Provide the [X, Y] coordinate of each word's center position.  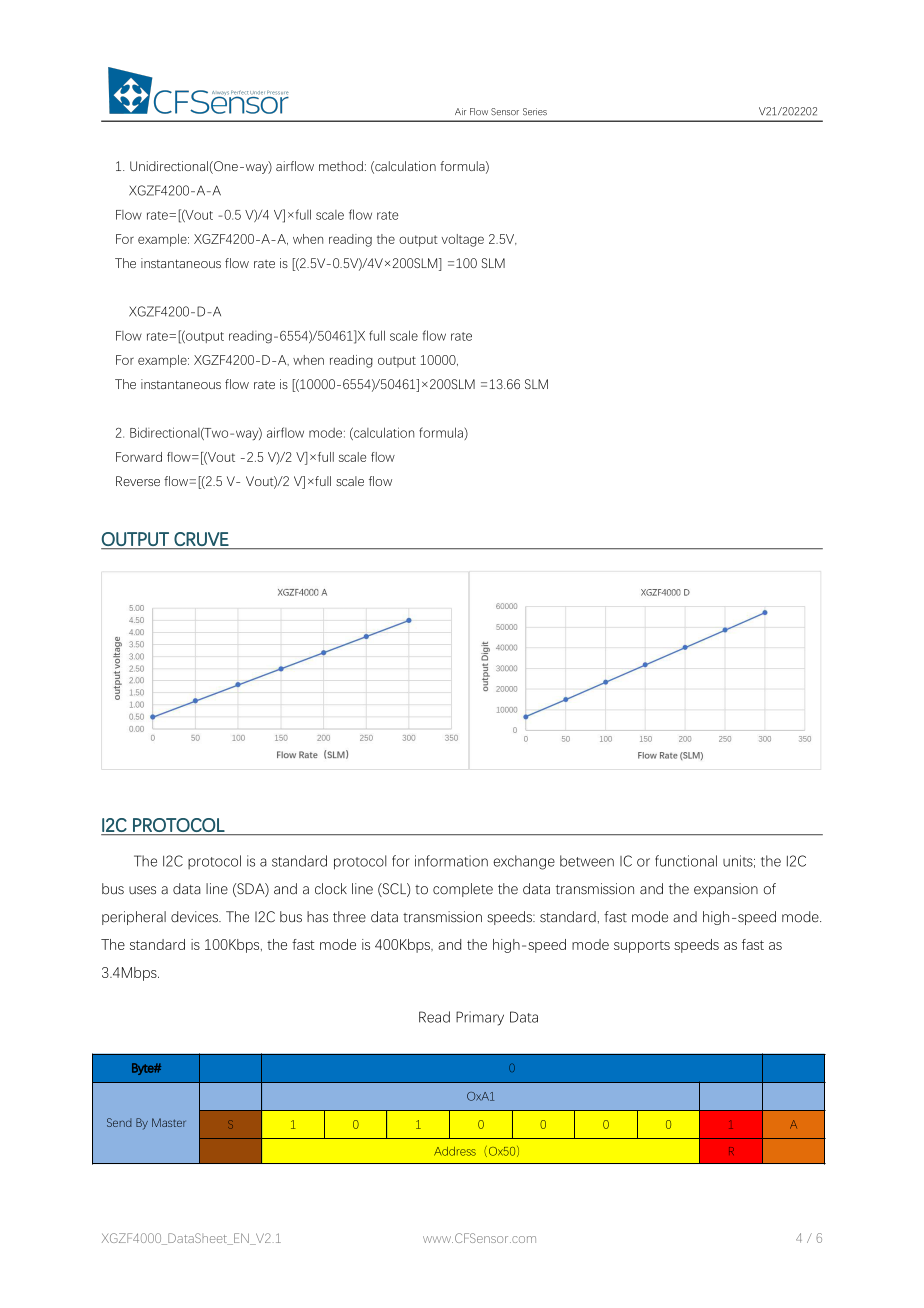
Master [169, 1122]
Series [535, 112]
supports [642, 946]
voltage [462, 240]
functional [686, 861]
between [587, 861]
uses [142, 890]
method [341, 166]
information [451, 861]
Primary [480, 1018]
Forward [139, 457]
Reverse [138, 481]
